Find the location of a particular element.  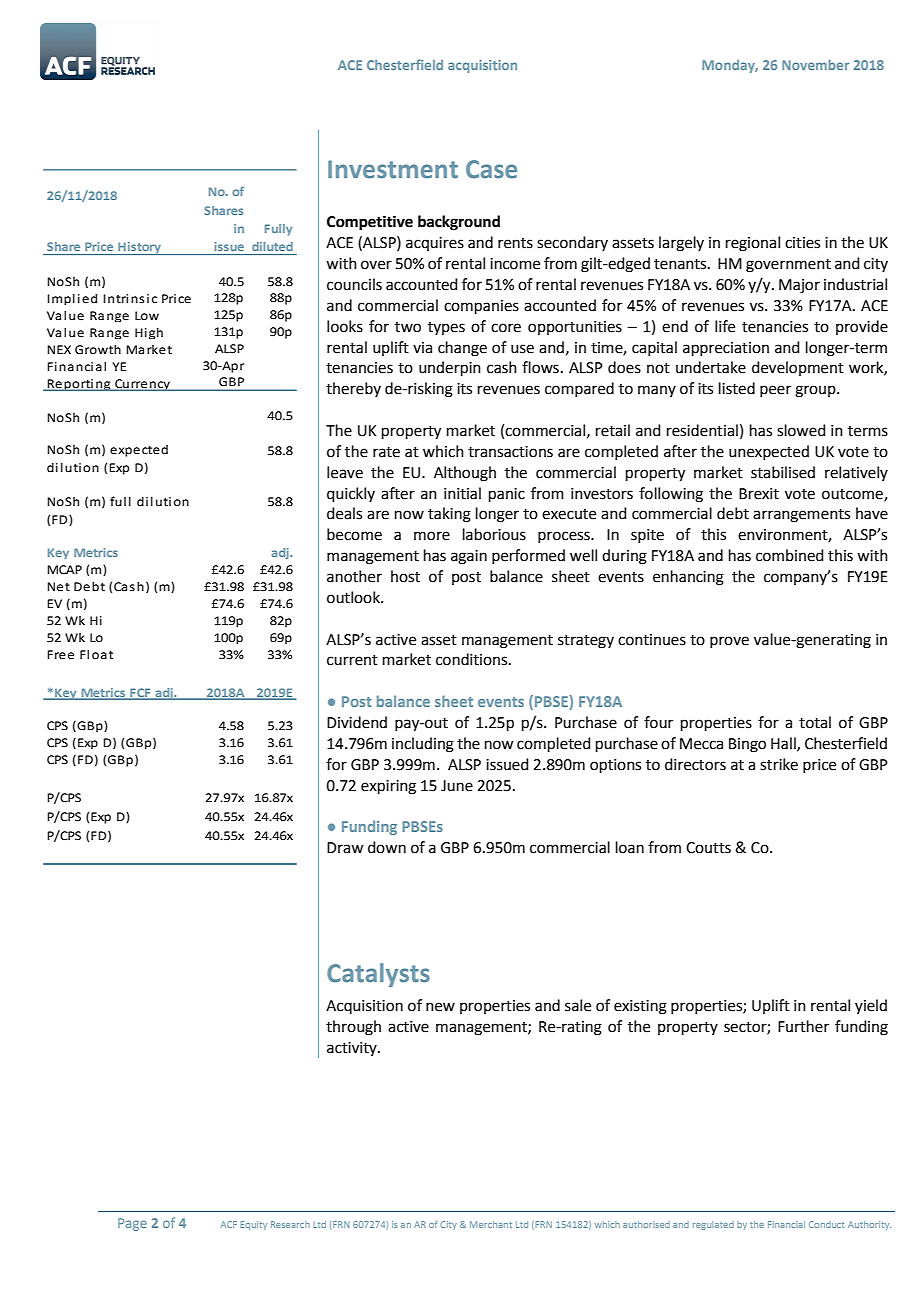

Case is located at coordinates (491, 169).
